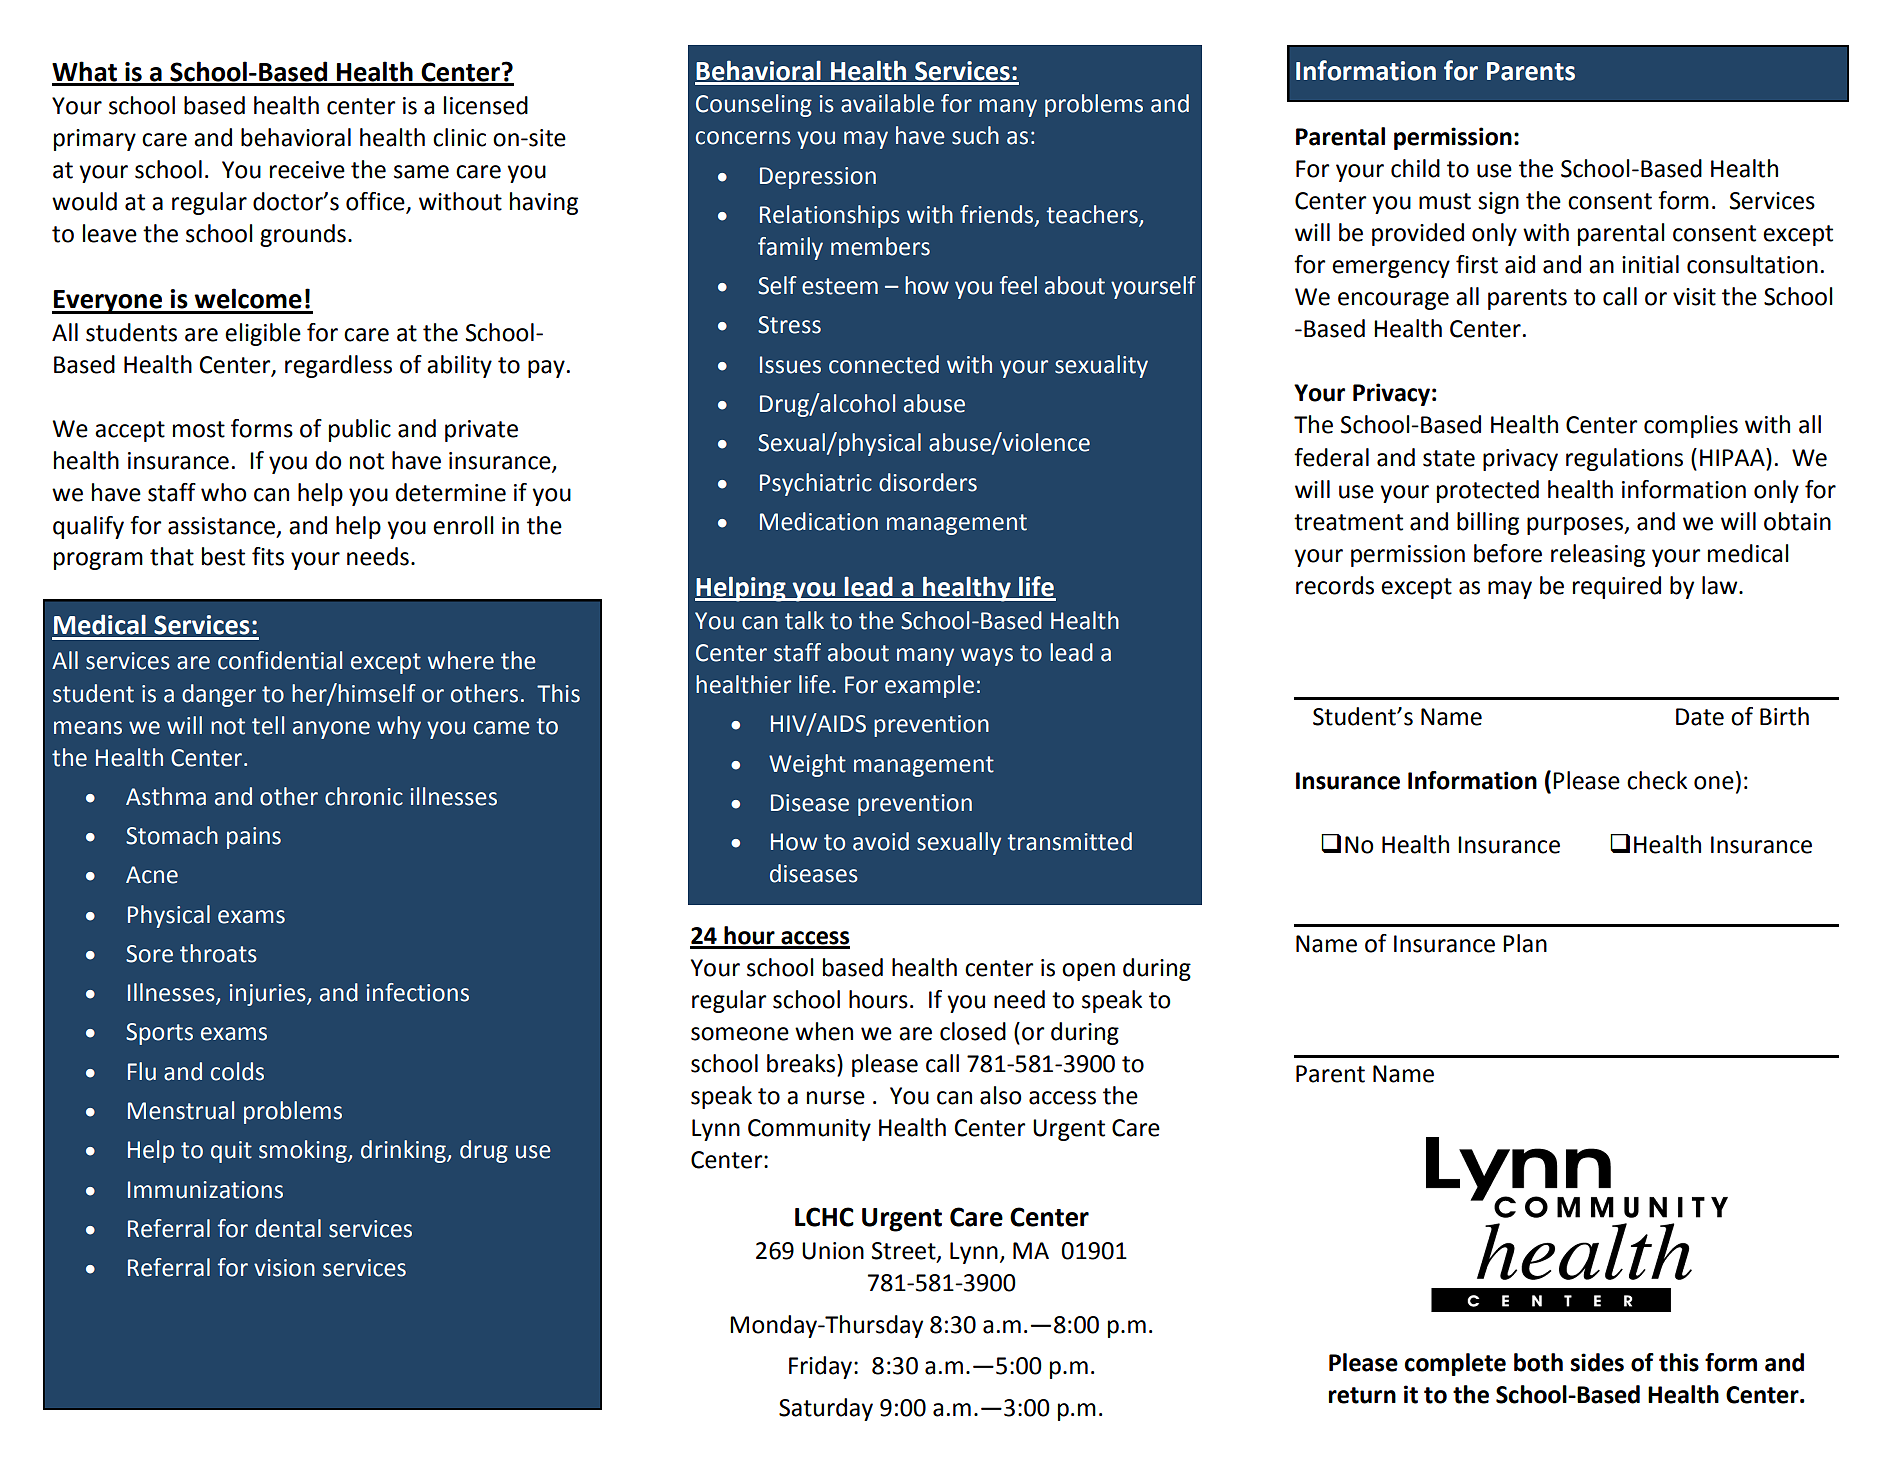 The height and width of the image is (1462, 1892). I want to click on Plan, so click(1525, 943).
